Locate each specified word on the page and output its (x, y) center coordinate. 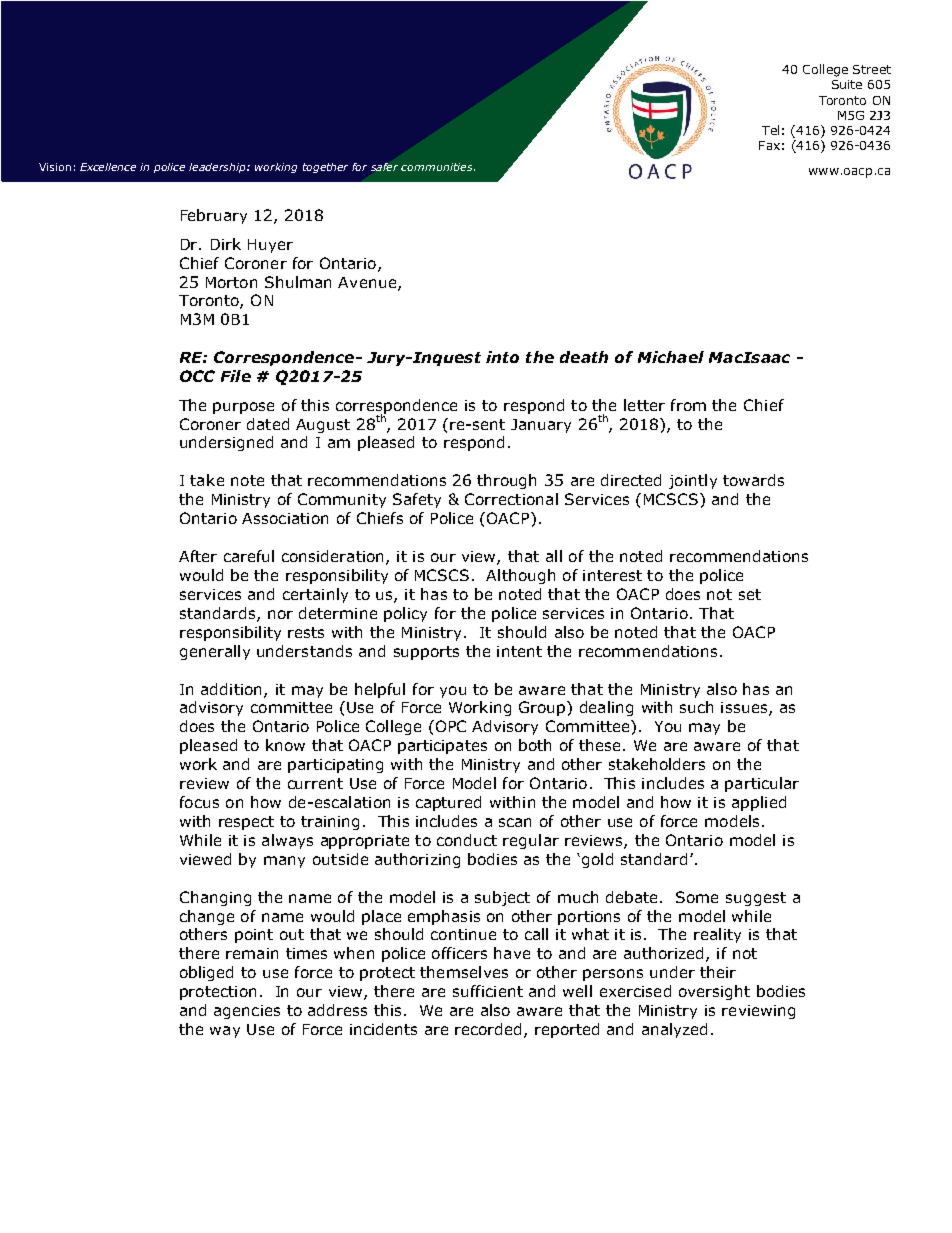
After (198, 556)
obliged (206, 973)
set (750, 594)
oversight (714, 992)
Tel (770, 130)
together (325, 168)
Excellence (108, 167)
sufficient (488, 991)
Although (520, 576)
